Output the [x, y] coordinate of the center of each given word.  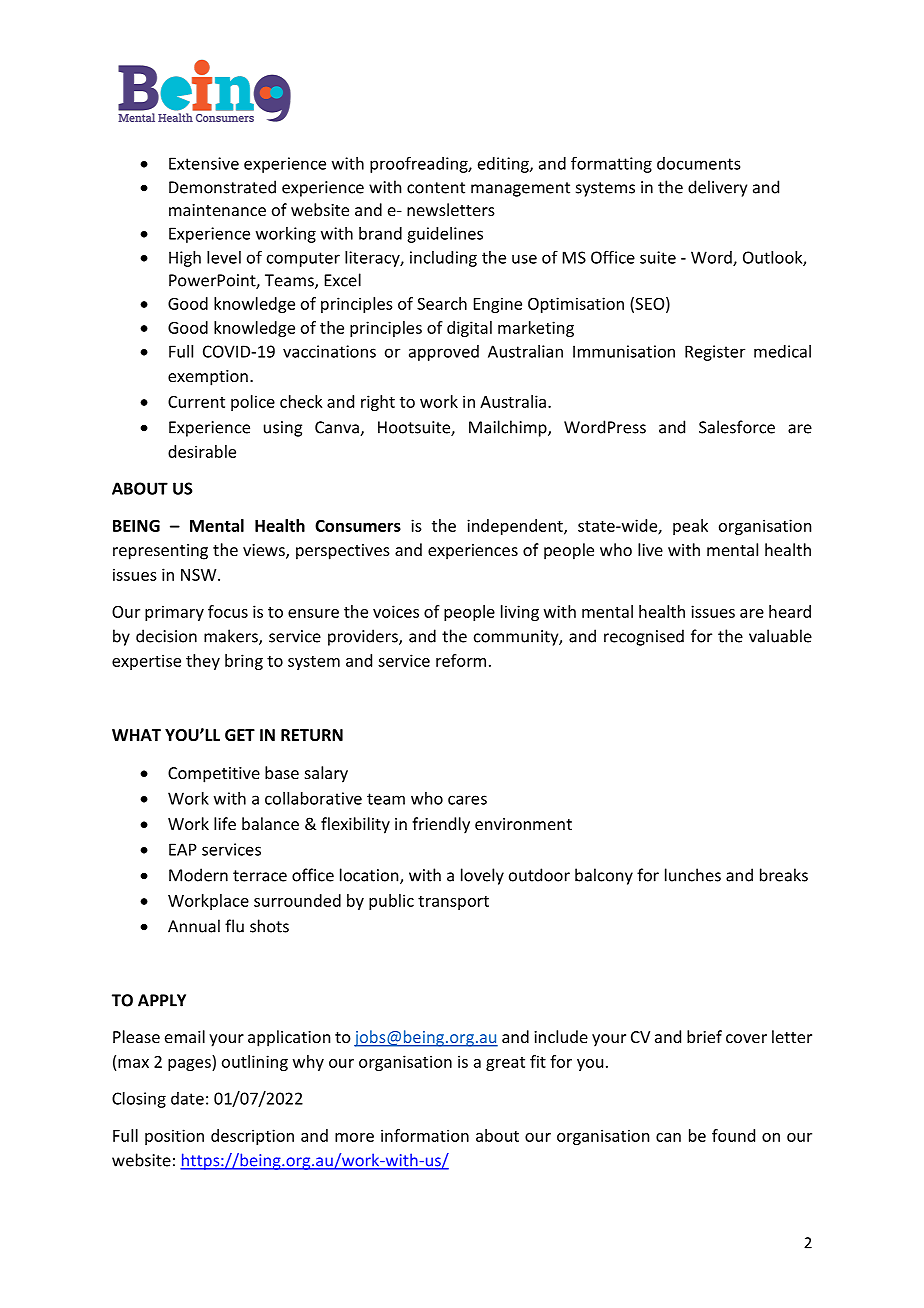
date [187, 1098]
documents [698, 163]
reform [461, 660]
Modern [198, 875]
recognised [644, 637]
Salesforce [737, 427]
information [425, 1135]
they [203, 662]
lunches [693, 875]
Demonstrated [222, 187]
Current [196, 402]
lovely [482, 876]
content [436, 188]
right [378, 403]
